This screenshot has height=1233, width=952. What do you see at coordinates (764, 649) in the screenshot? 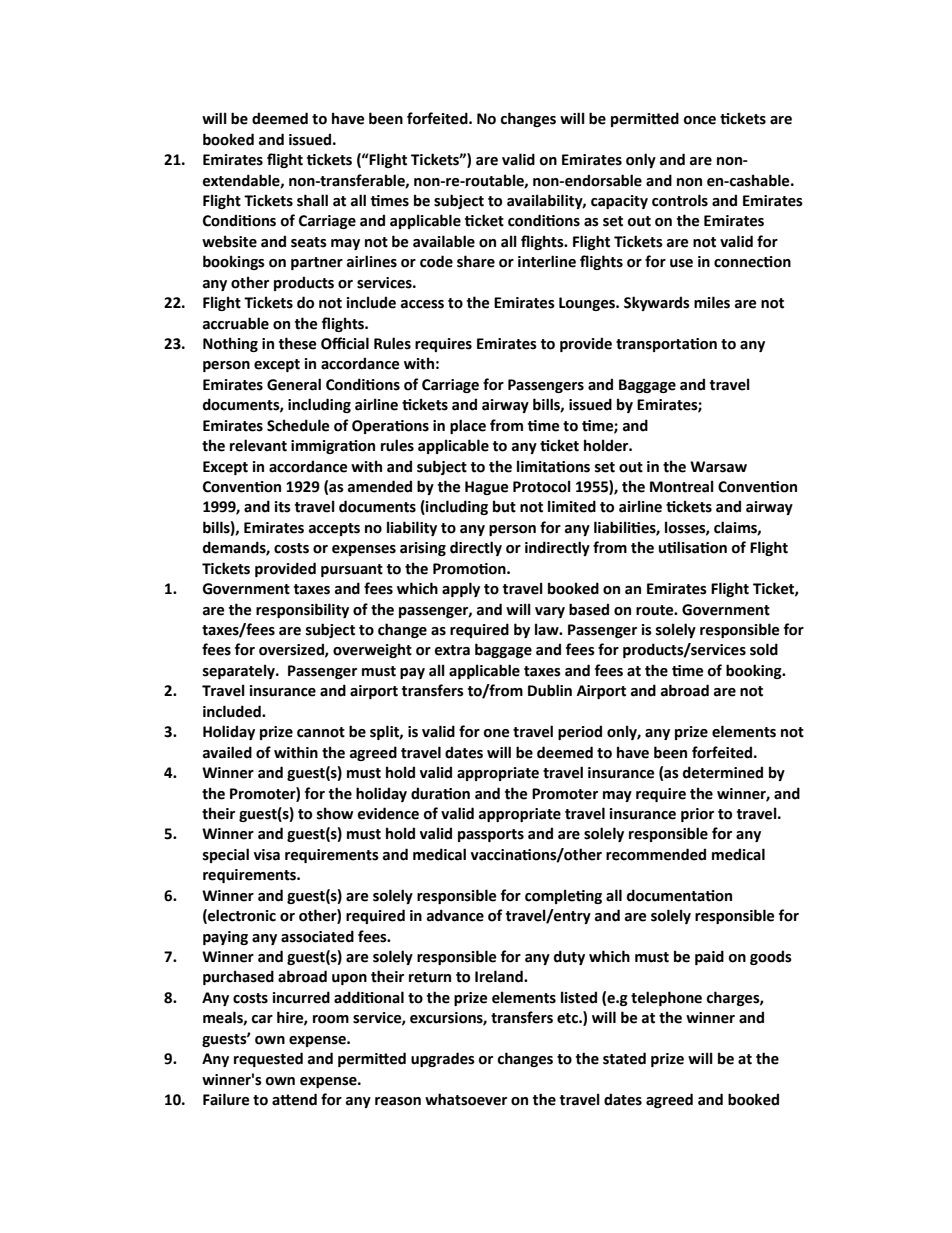
I see `sold` at bounding box center [764, 649].
